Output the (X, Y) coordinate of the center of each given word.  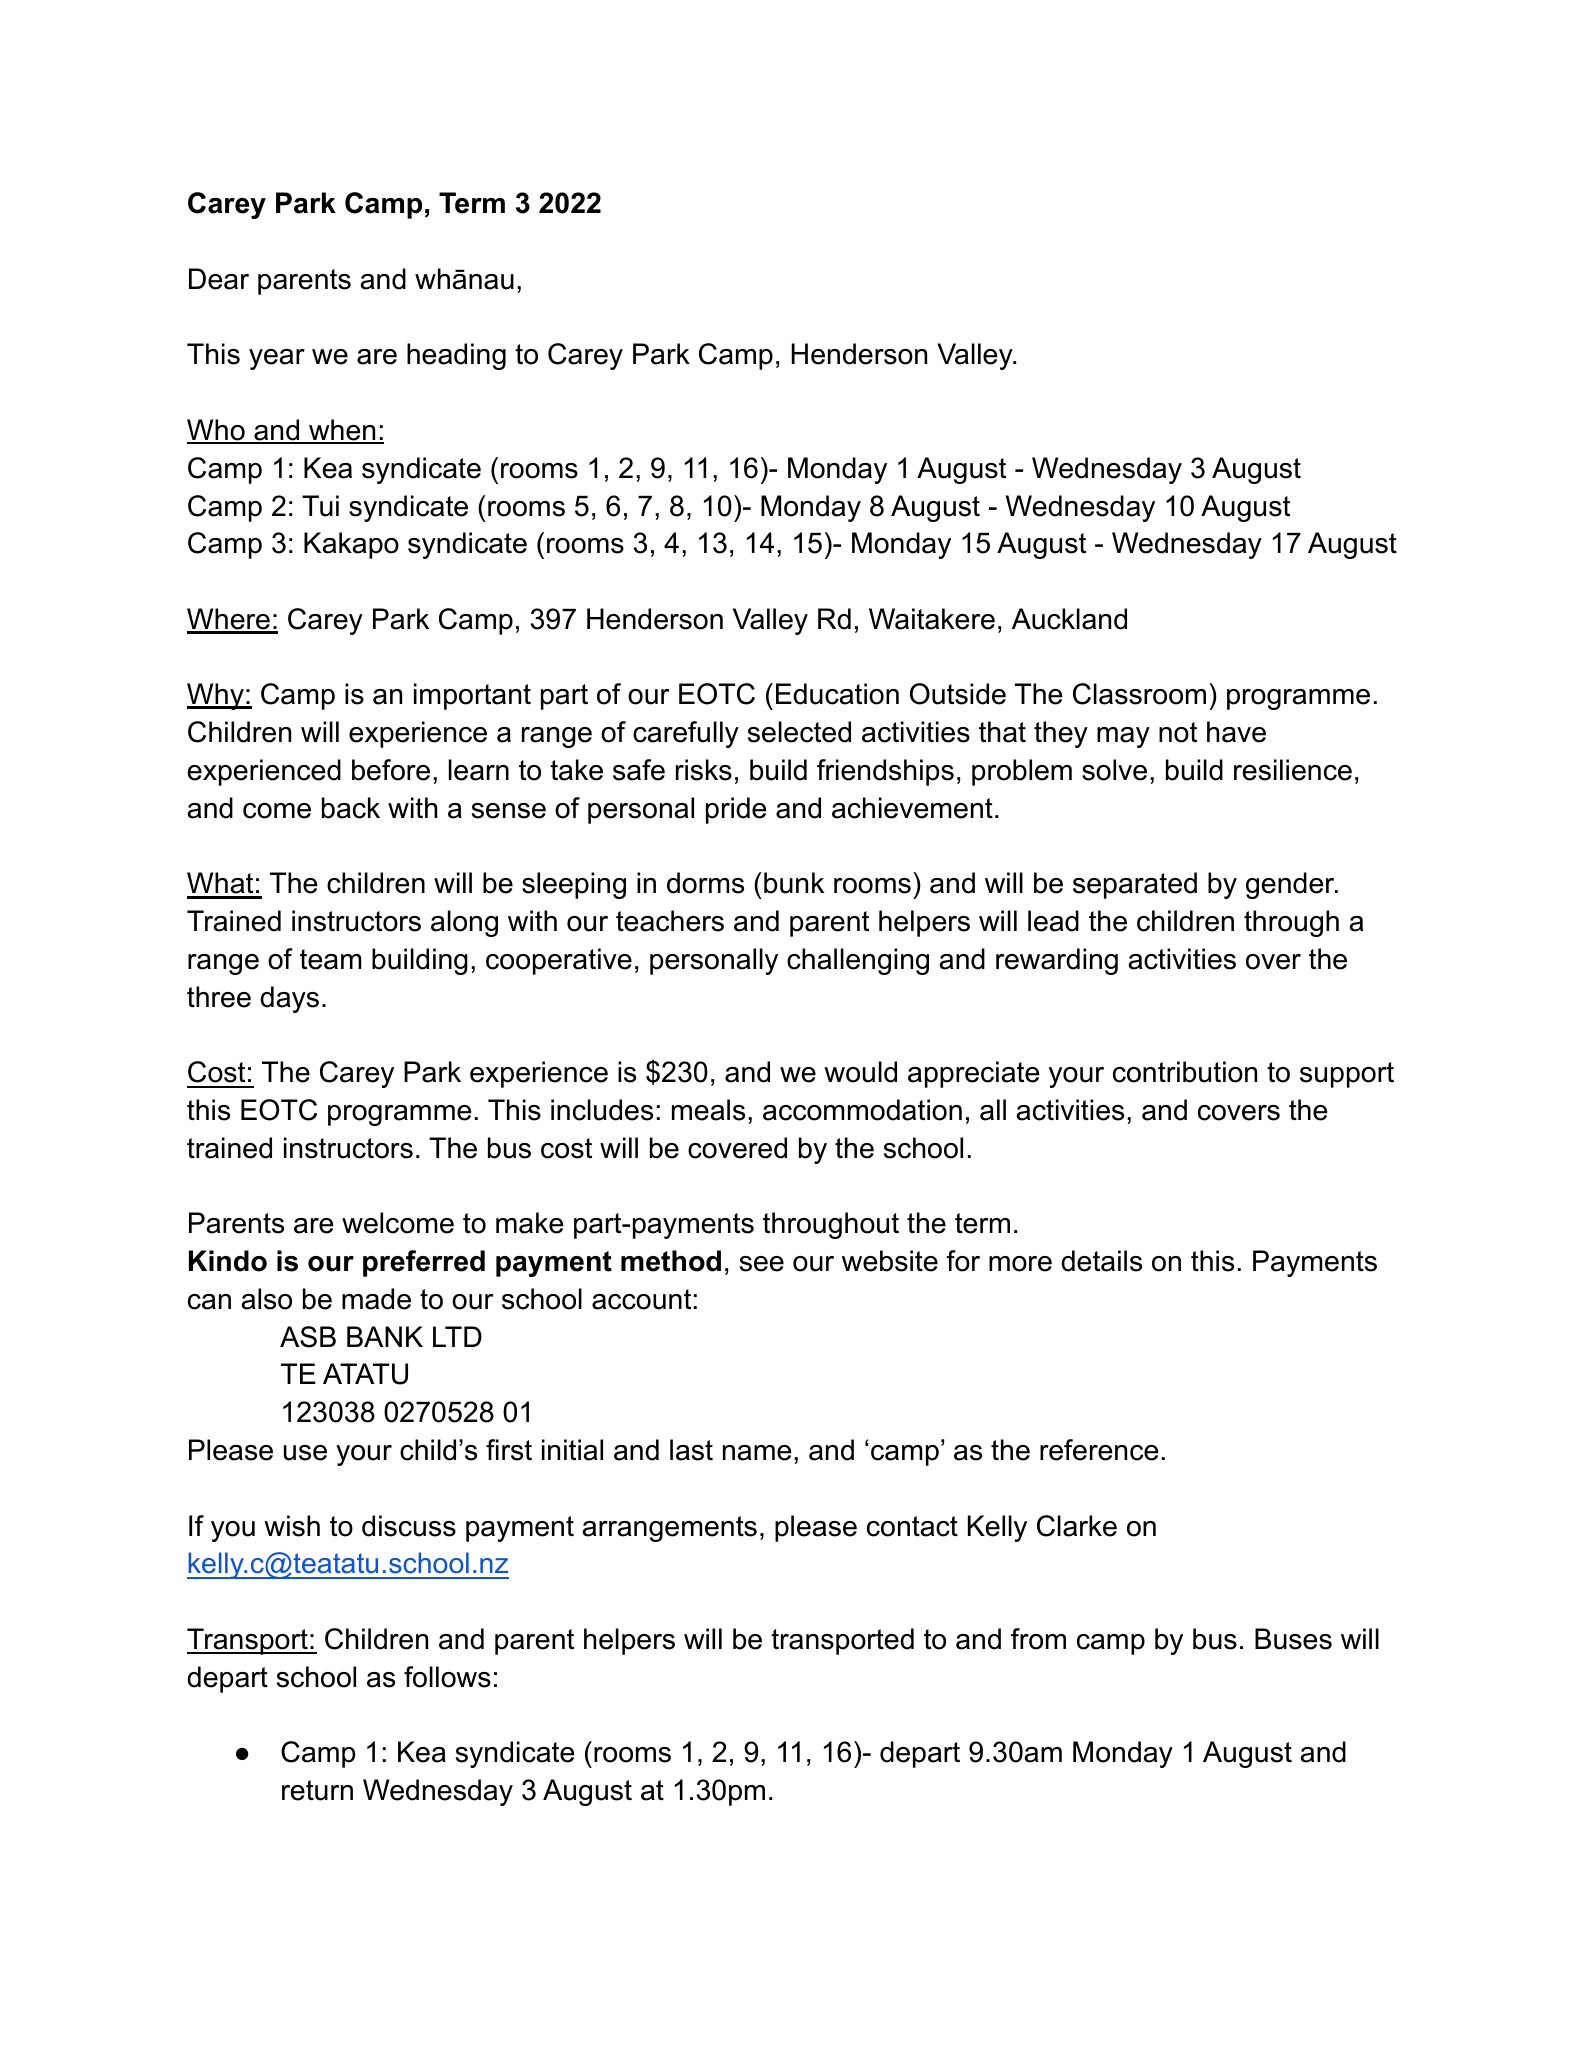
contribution (1185, 1072)
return (317, 1790)
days (289, 999)
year (277, 359)
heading (456, 356)
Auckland (1069, 619)
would (860, 1072)
